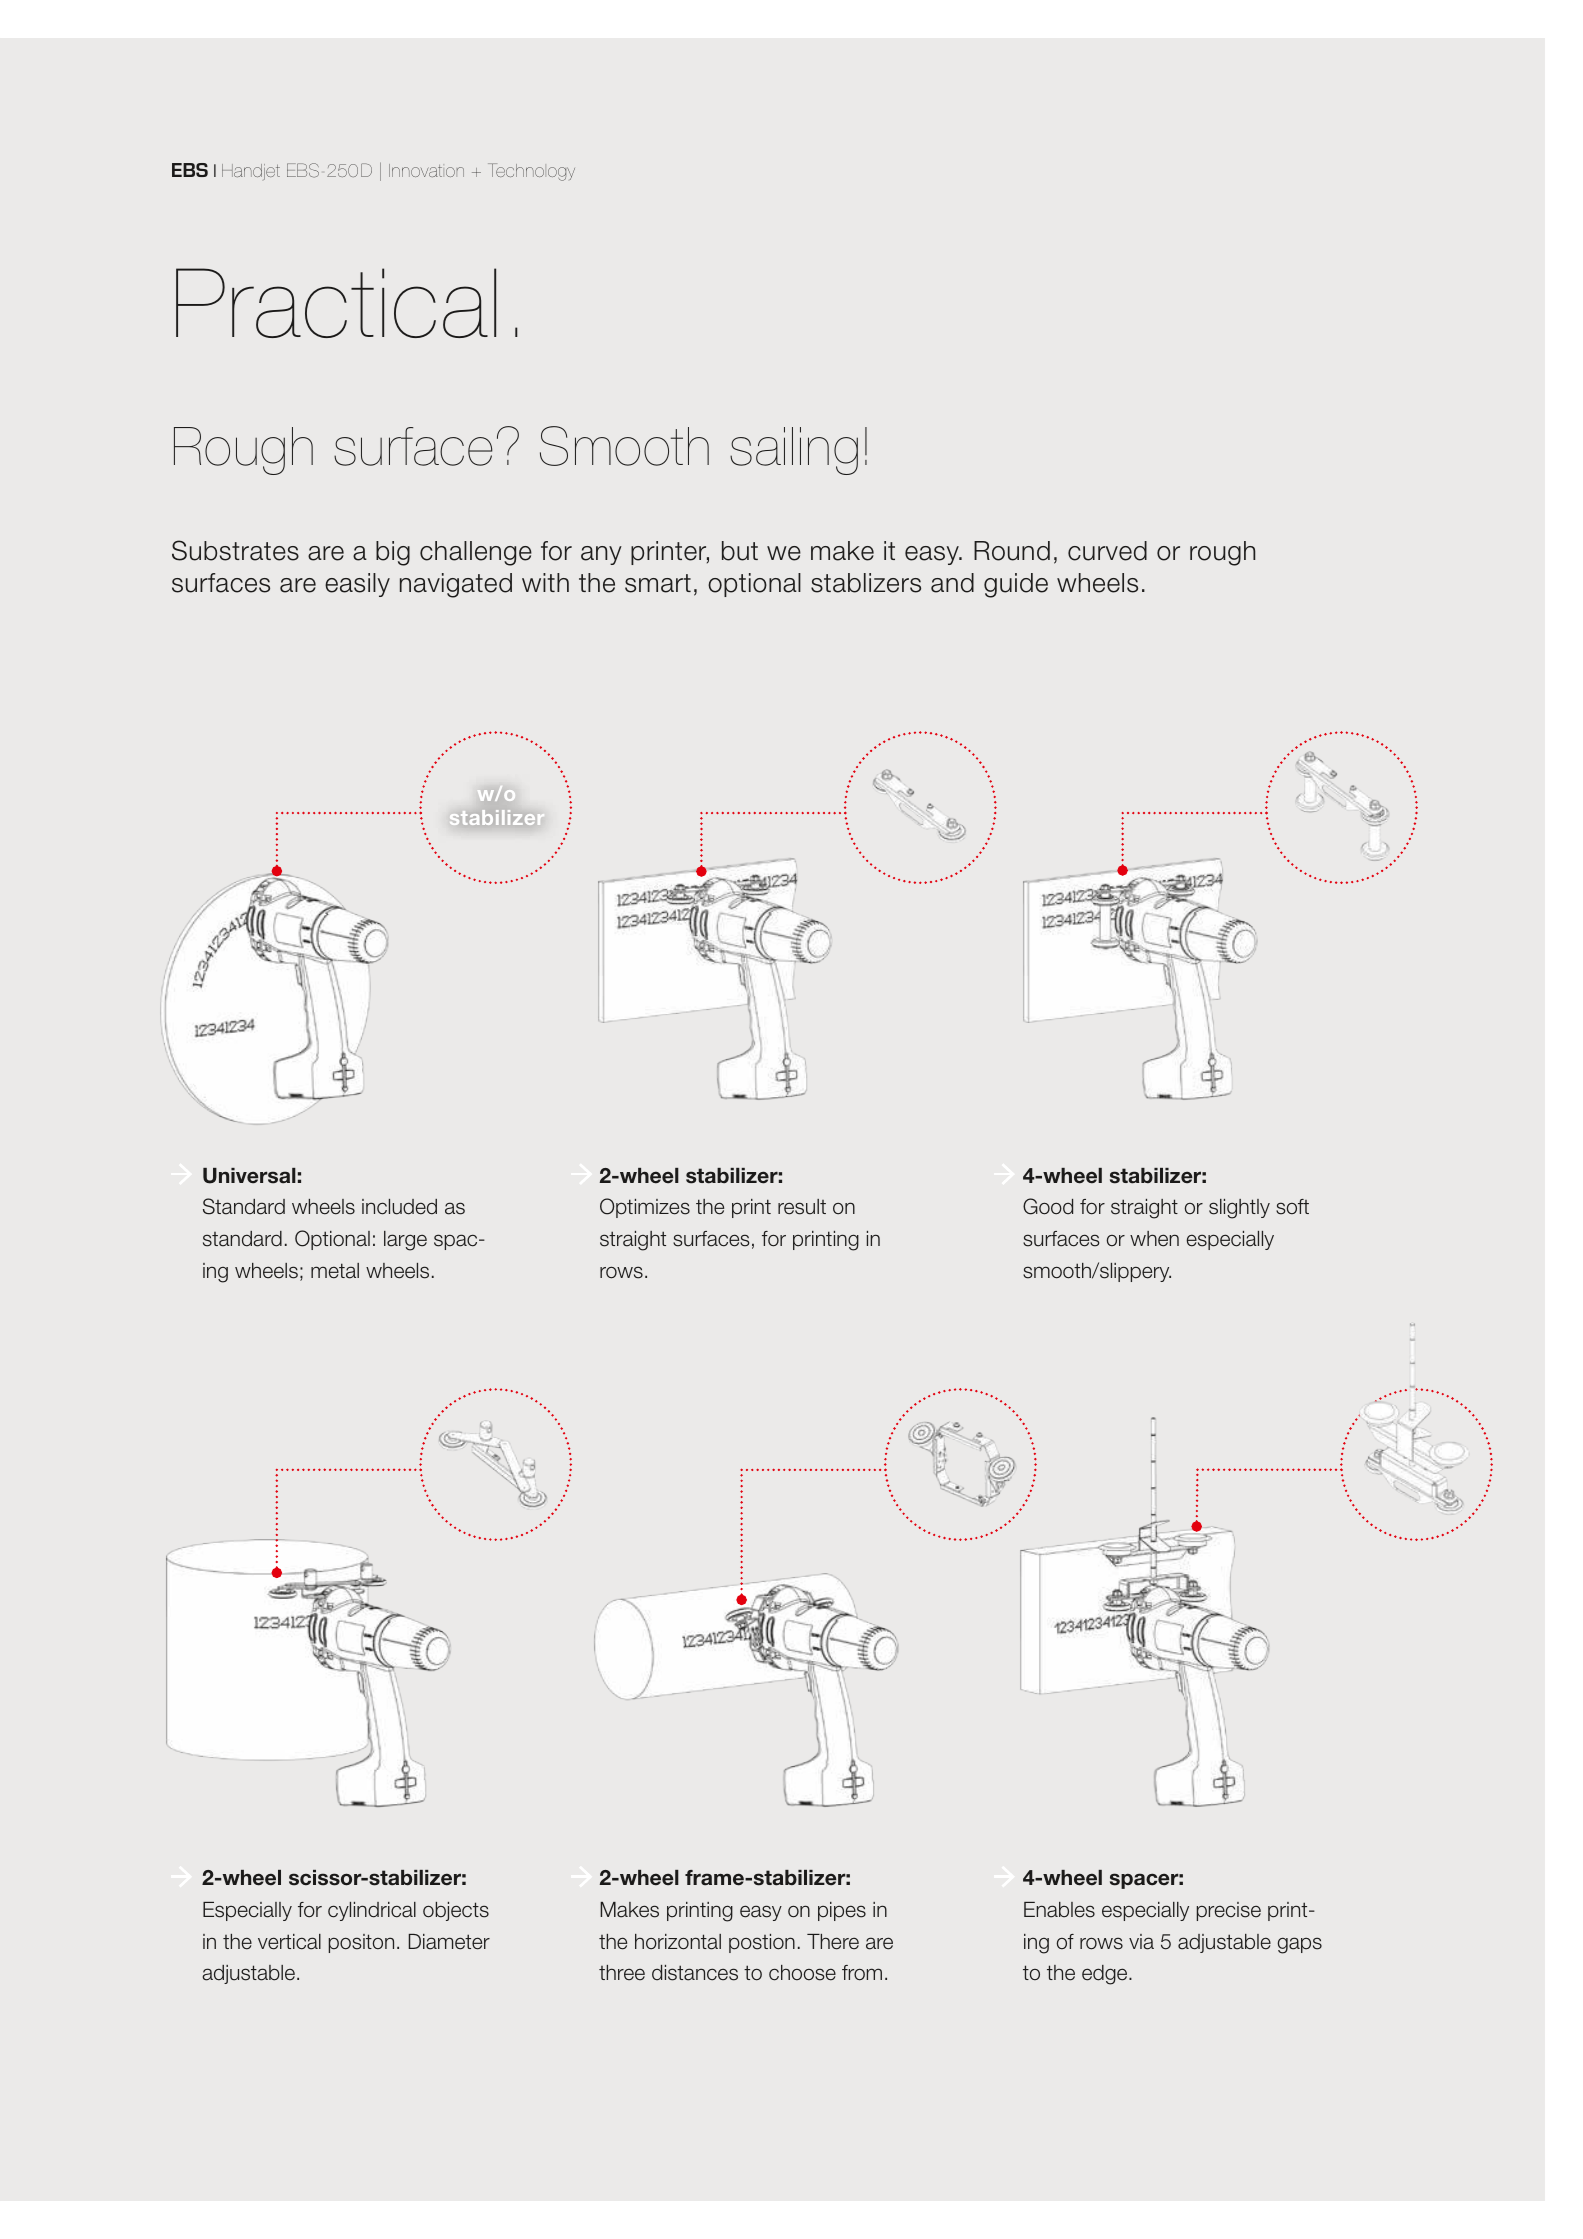  What do you see at coordinates (802, 1207) in the screenshot?
I see `result` at bounding box center [802, 1207].
